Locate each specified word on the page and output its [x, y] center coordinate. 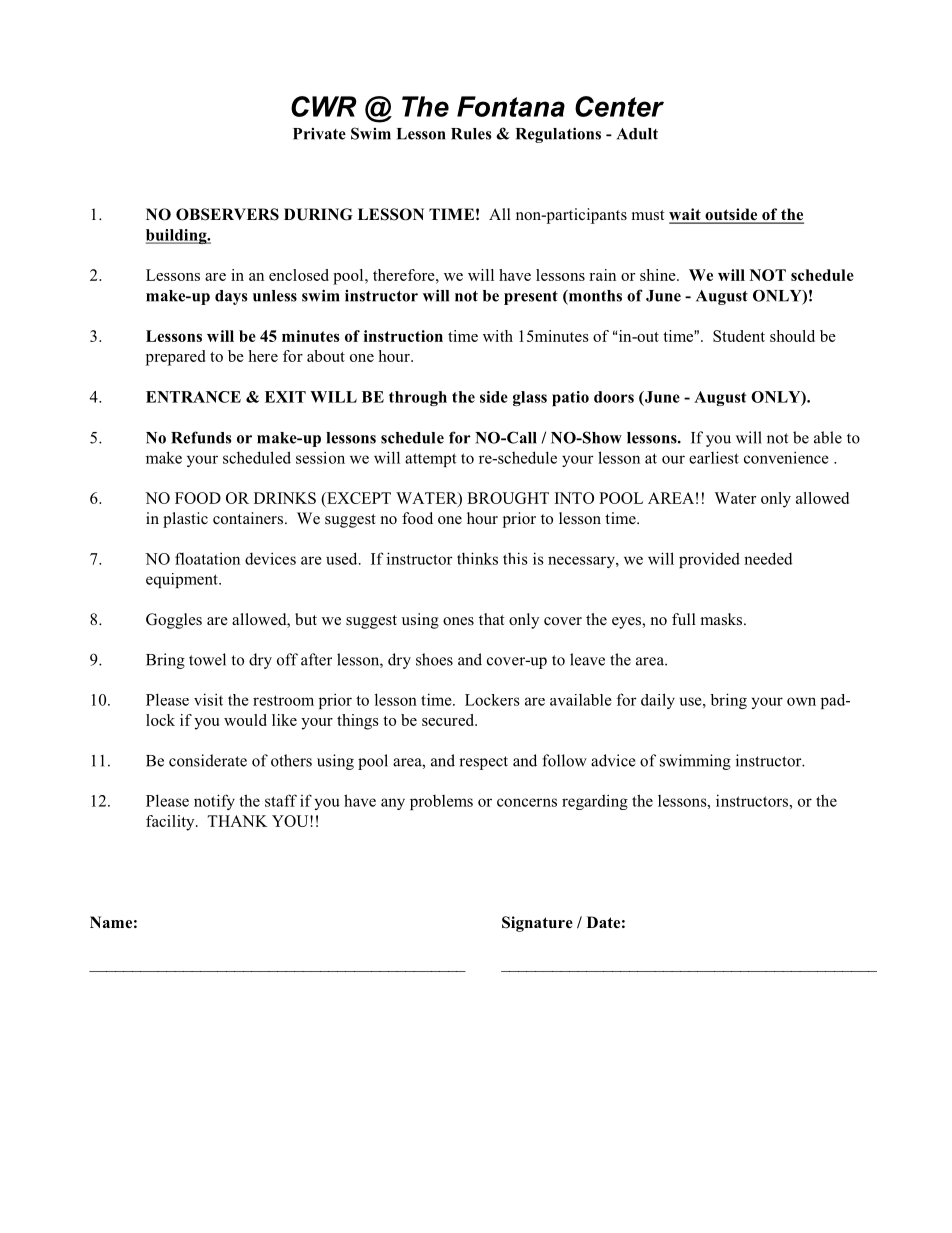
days [231, 297]
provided [709, 560]
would [245, 720]
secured [449, 720]
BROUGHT [508, 498]
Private [319, 134]
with [498, 336]
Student [739, 336]
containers [249, 518]
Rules [471, 134]
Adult [637, 134]
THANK [237, 821]
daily [658, 701]
